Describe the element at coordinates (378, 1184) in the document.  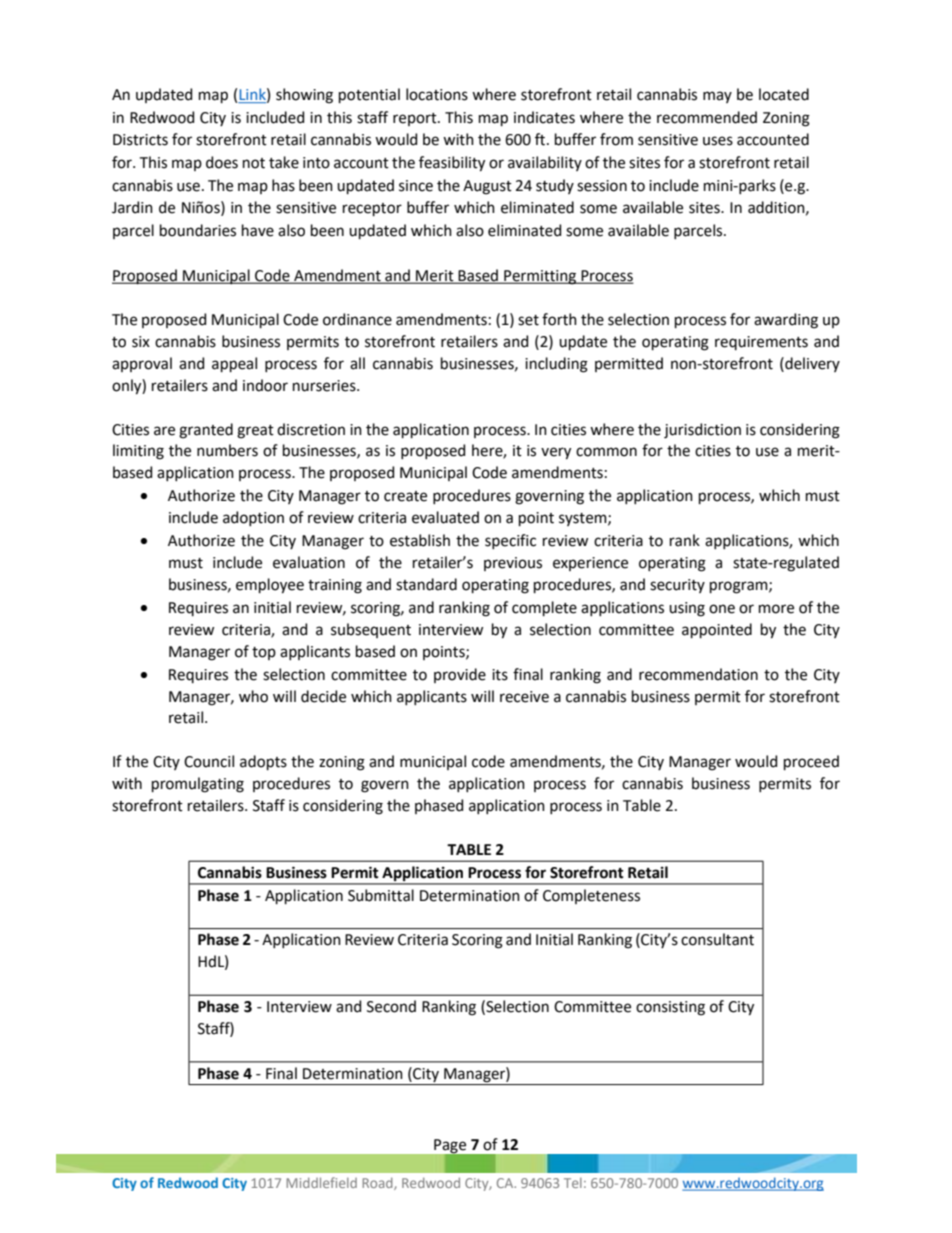
I see `Road` at that location.
